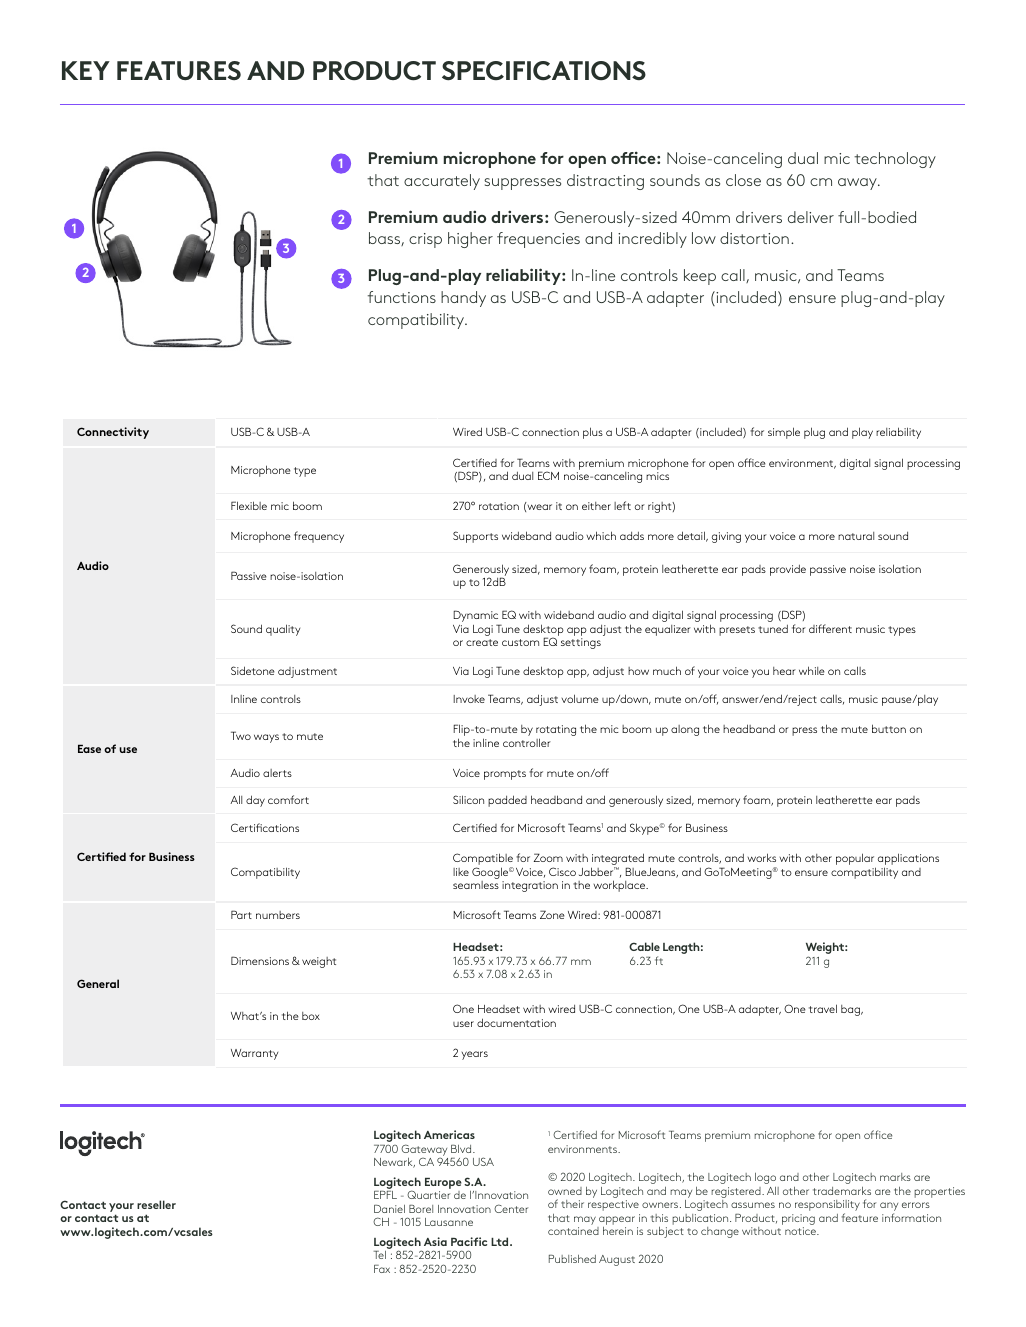 The image size is (1026, 1327). What do you see at coordinates (86, 70) in the image?
I see `KEY` at bounding box center [86, 70].
